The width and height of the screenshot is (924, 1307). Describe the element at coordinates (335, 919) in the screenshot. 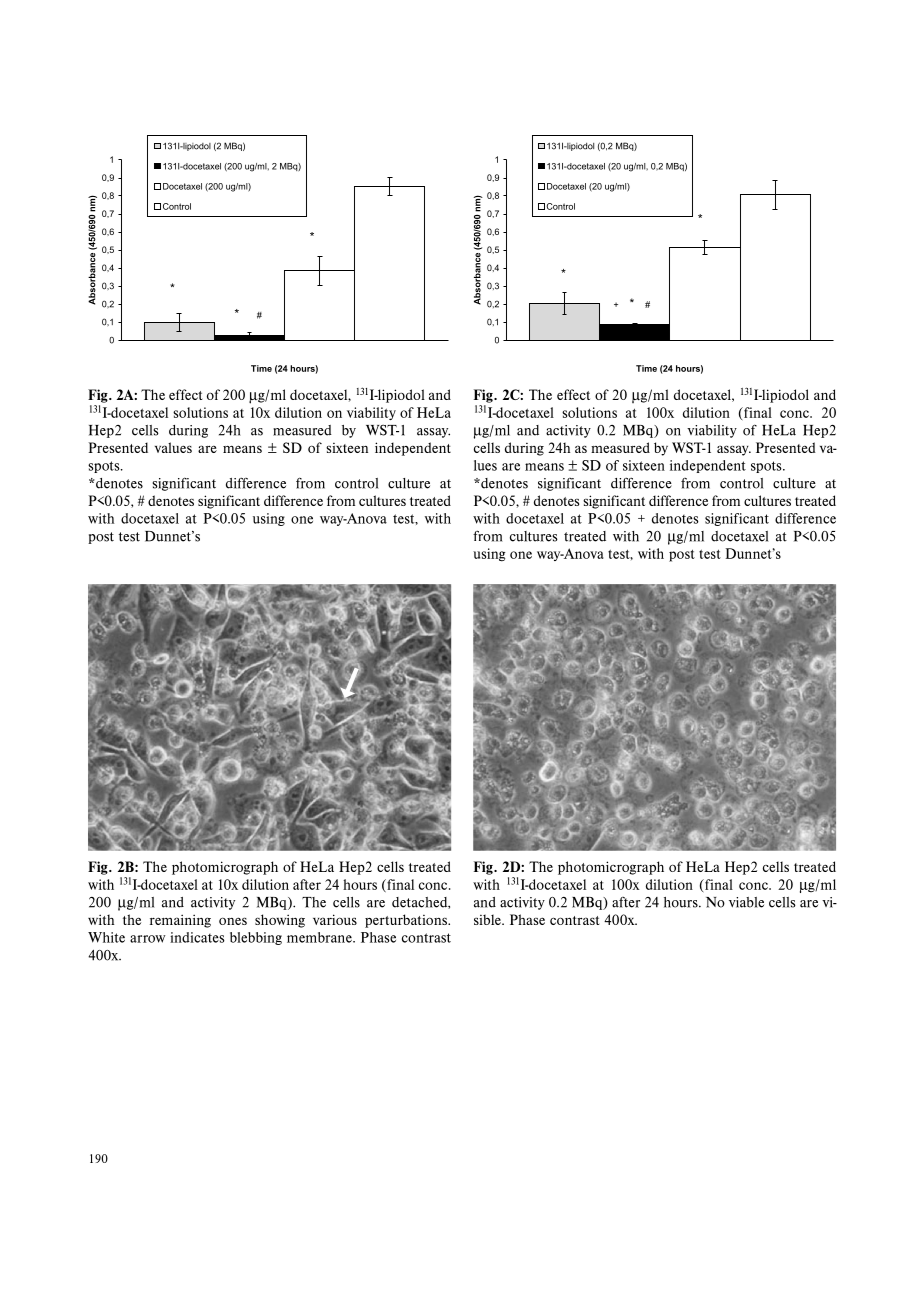

I see `various` at that location.
